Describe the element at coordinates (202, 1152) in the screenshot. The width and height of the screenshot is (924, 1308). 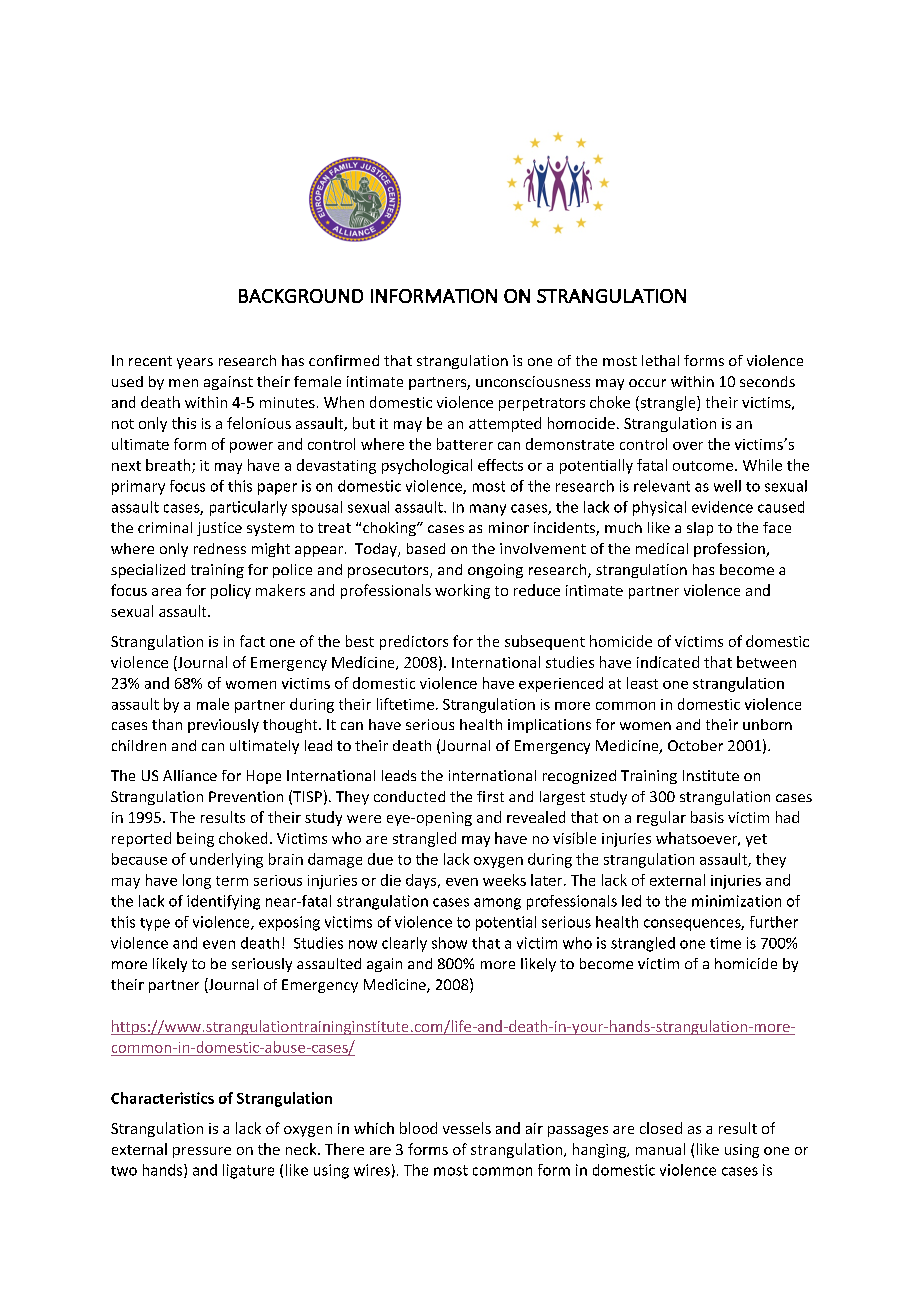
I see `pressure` at that location.
